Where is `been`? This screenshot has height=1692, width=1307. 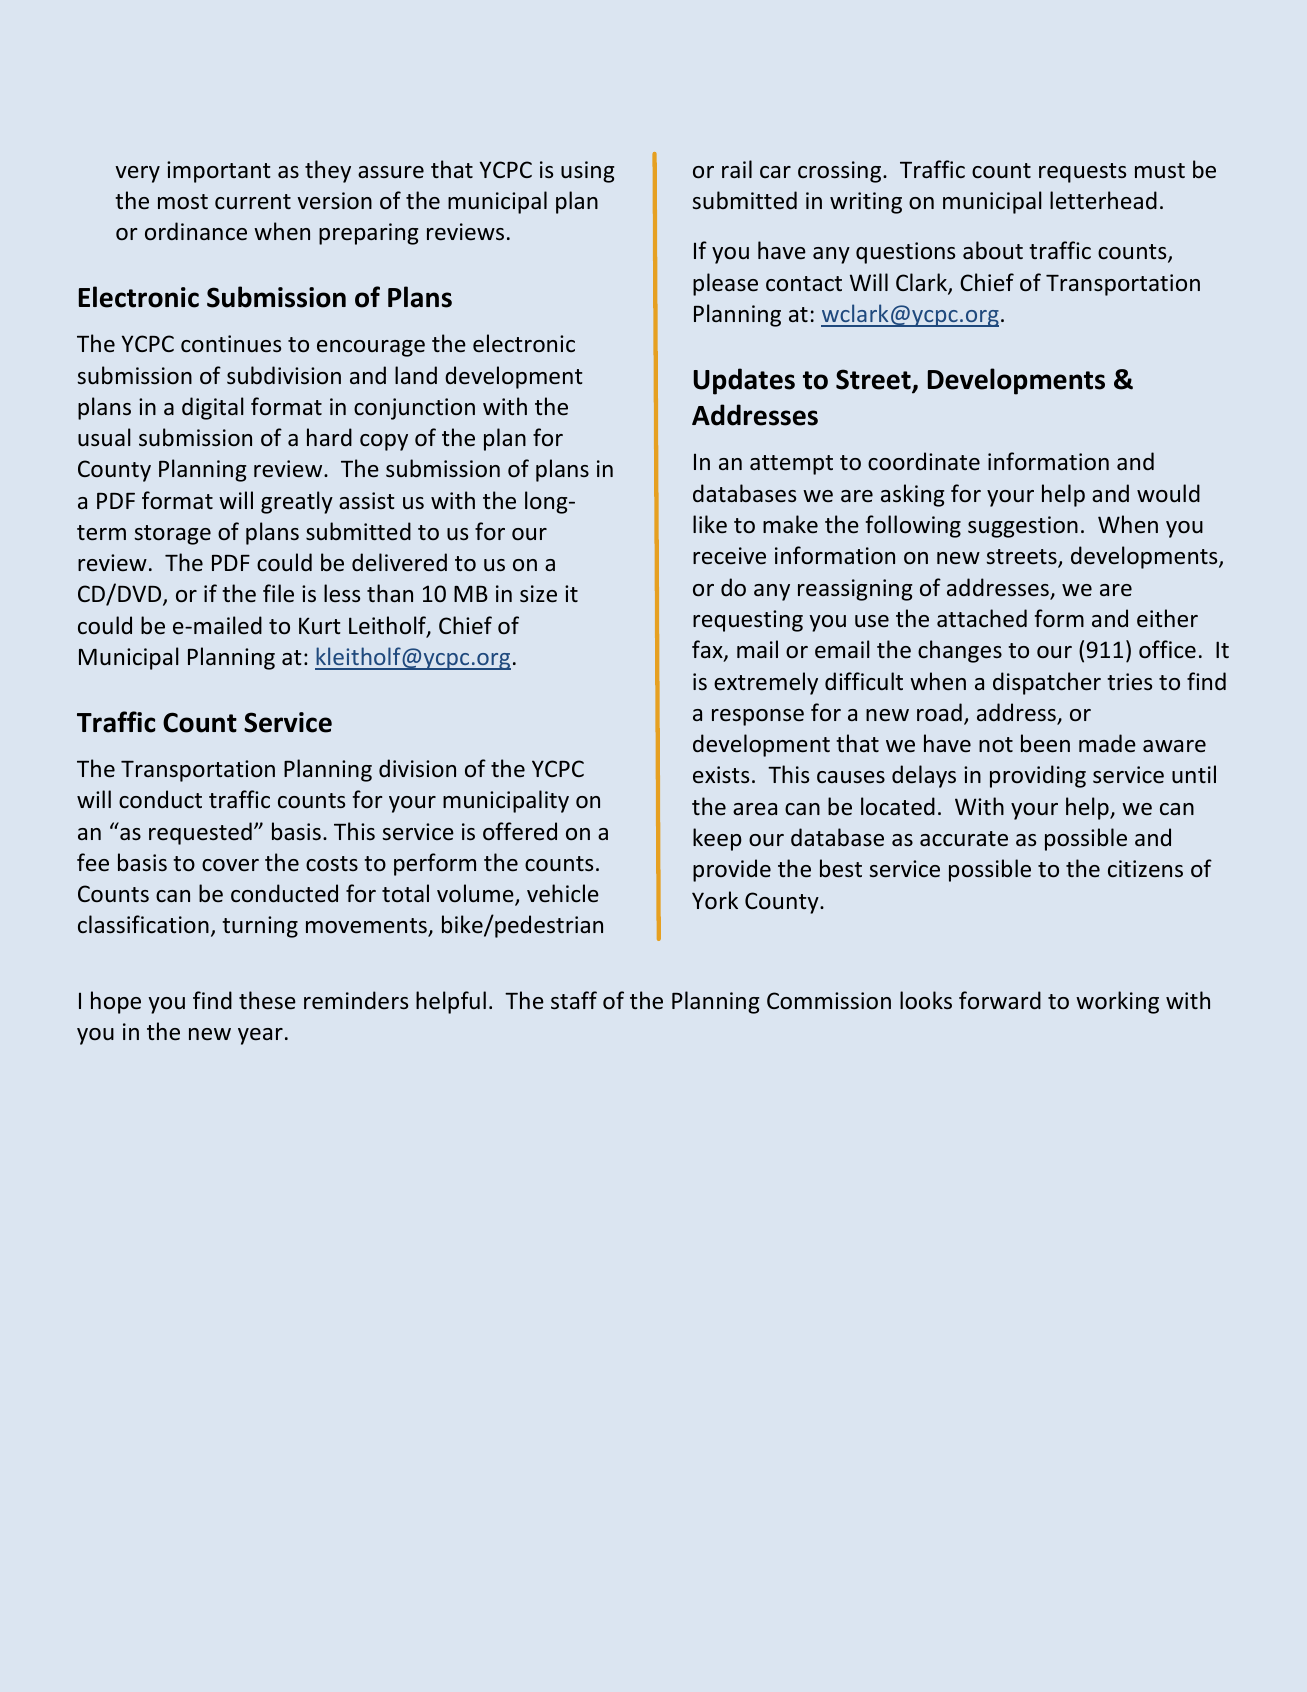
been is located at coordinates (1045, 743).
